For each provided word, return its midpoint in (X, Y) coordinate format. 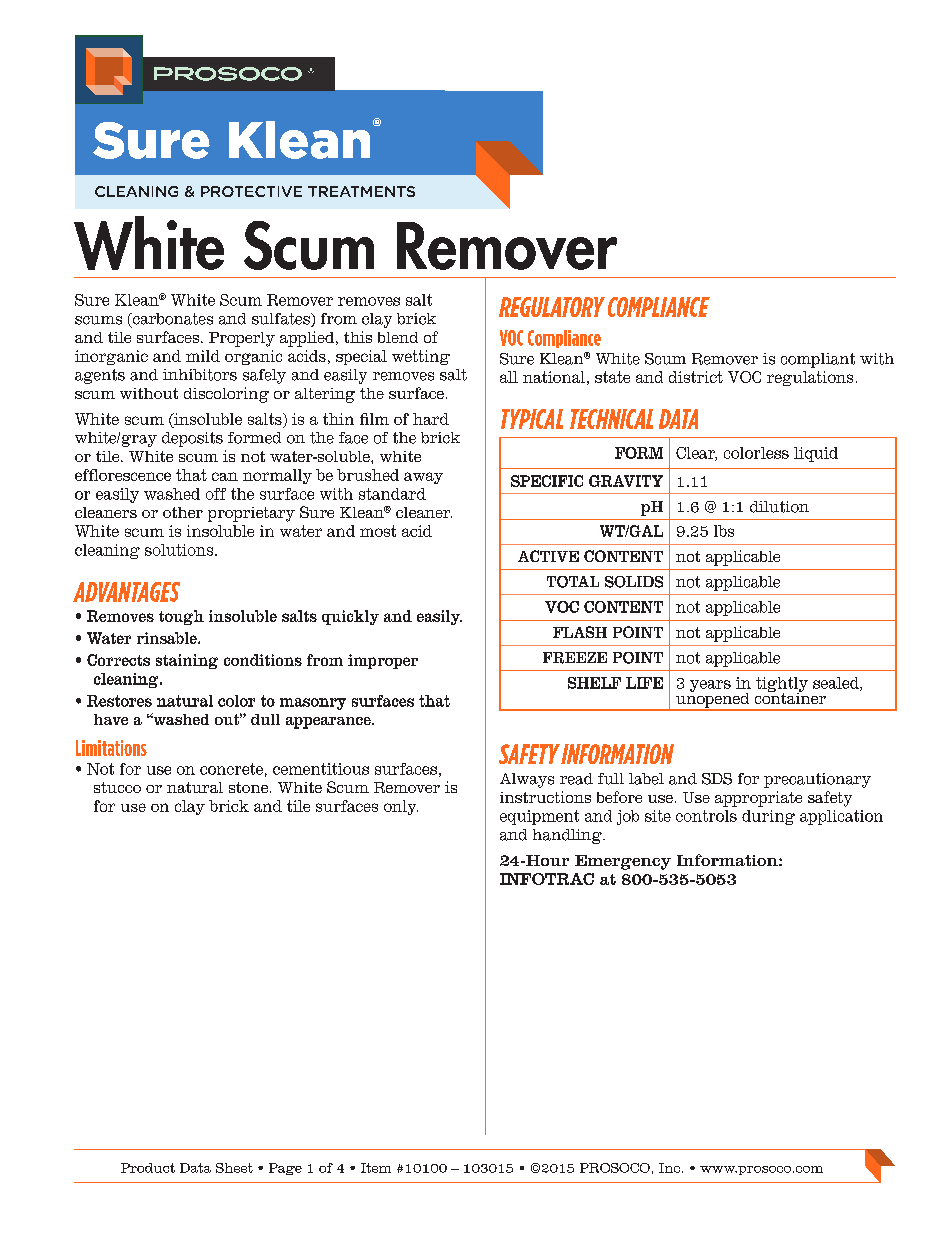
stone (248, 787)
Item (376, 1168)
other (183, 512)
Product (148, 1168)
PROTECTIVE (251, 191)
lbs (724, 531)
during (768, 817)
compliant (818, 360)
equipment (539, 817)
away (423, 478)
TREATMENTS (361, 191)
